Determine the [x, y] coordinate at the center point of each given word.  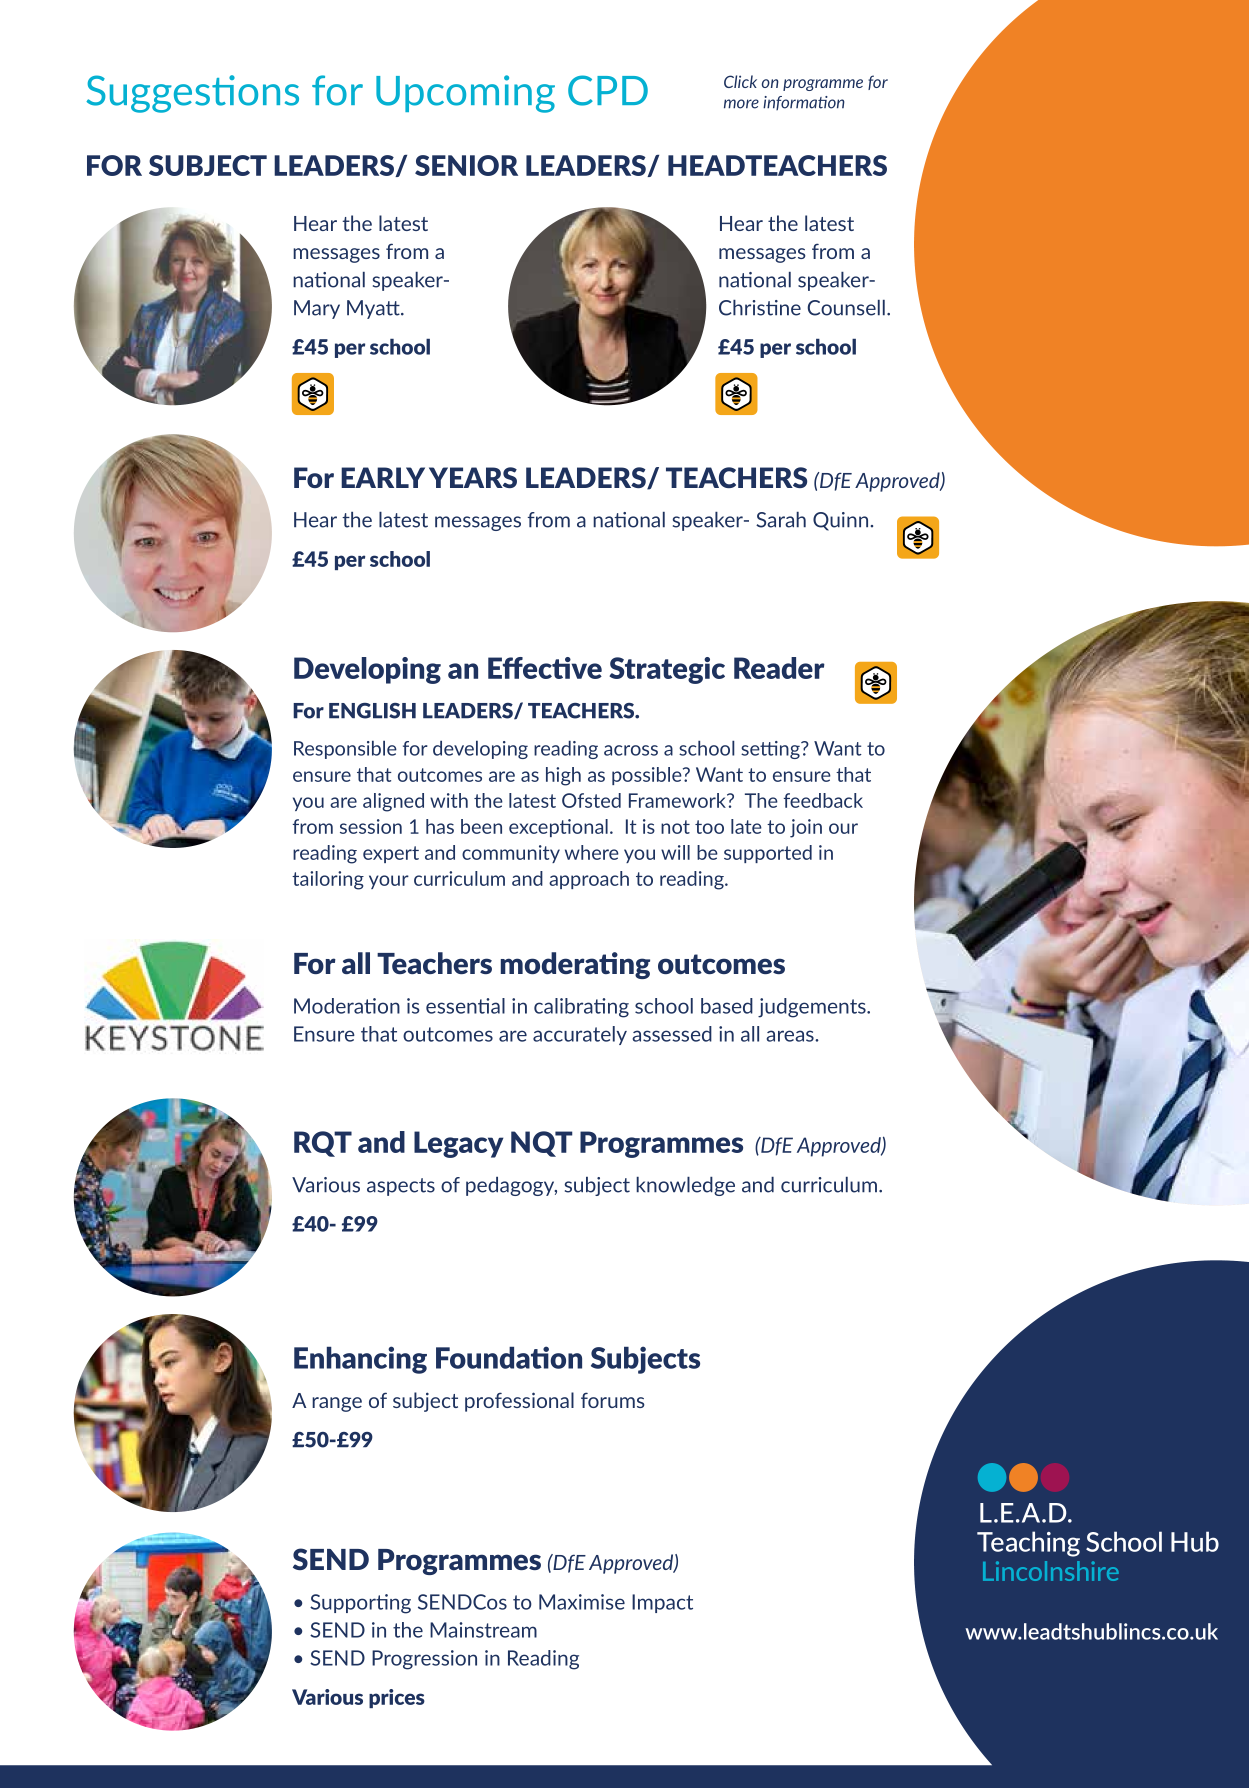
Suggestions [192, 94]
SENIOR [466, 165]
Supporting [360, 1604]
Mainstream [483, 1630]
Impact [662, 1603]
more [741, 104]
